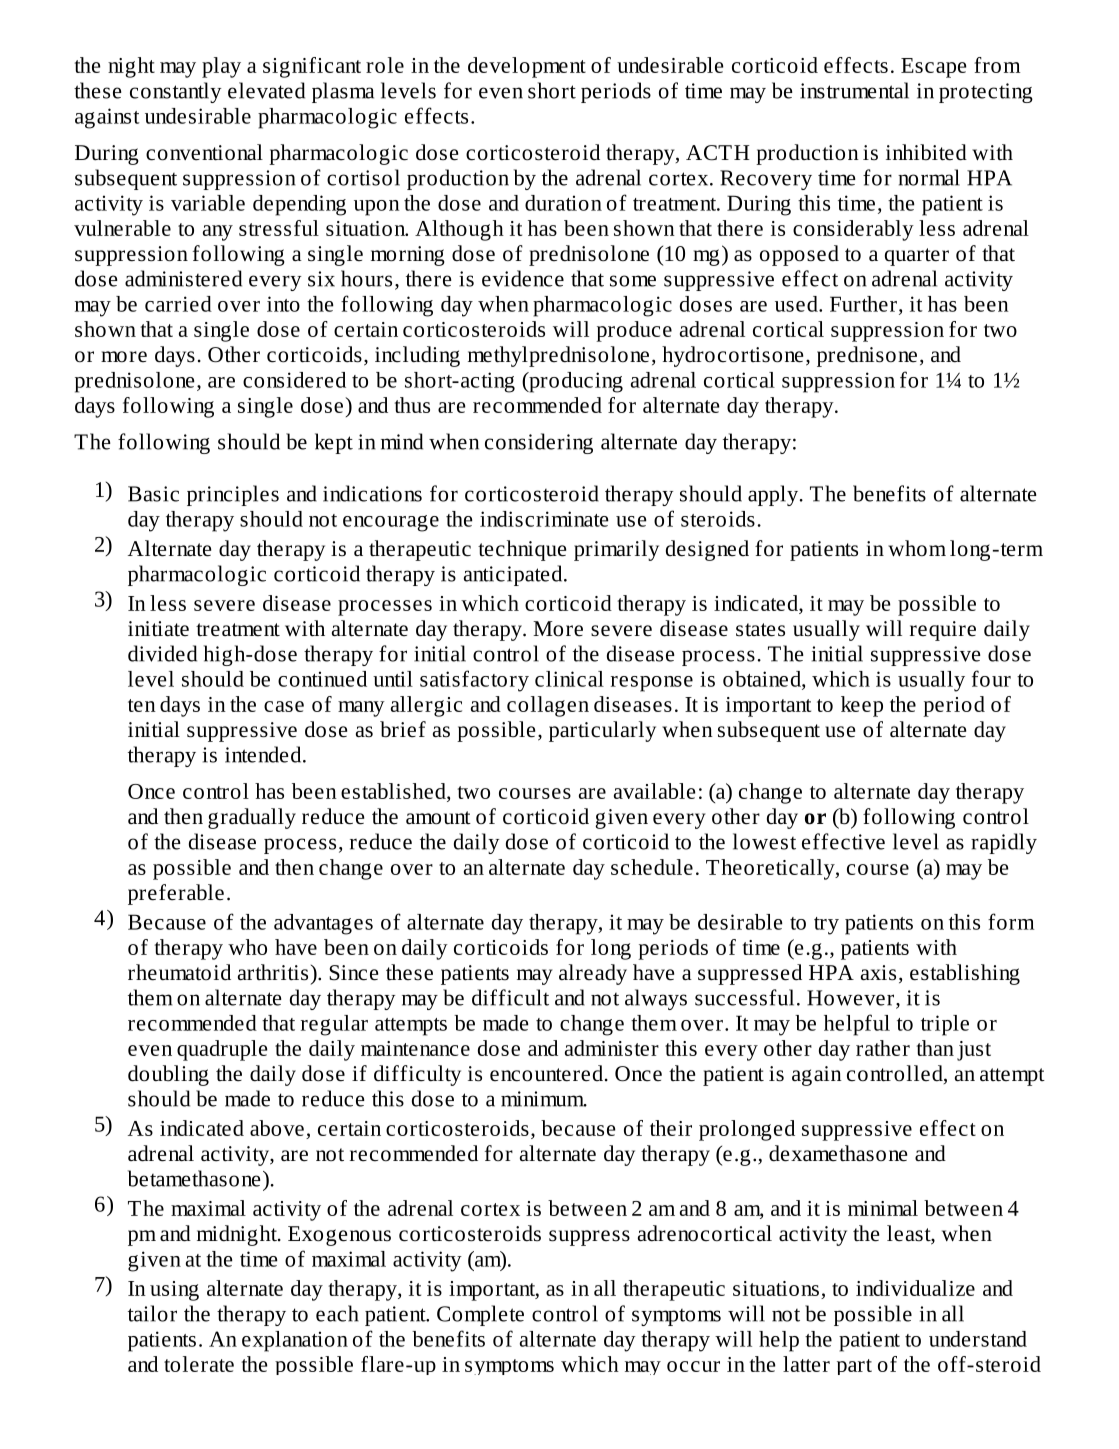 This image has width=1119, height=1449. What do you see at coordinates (854, 90) in the image?
I see `instrumental` at bounding box center [854, 90].
